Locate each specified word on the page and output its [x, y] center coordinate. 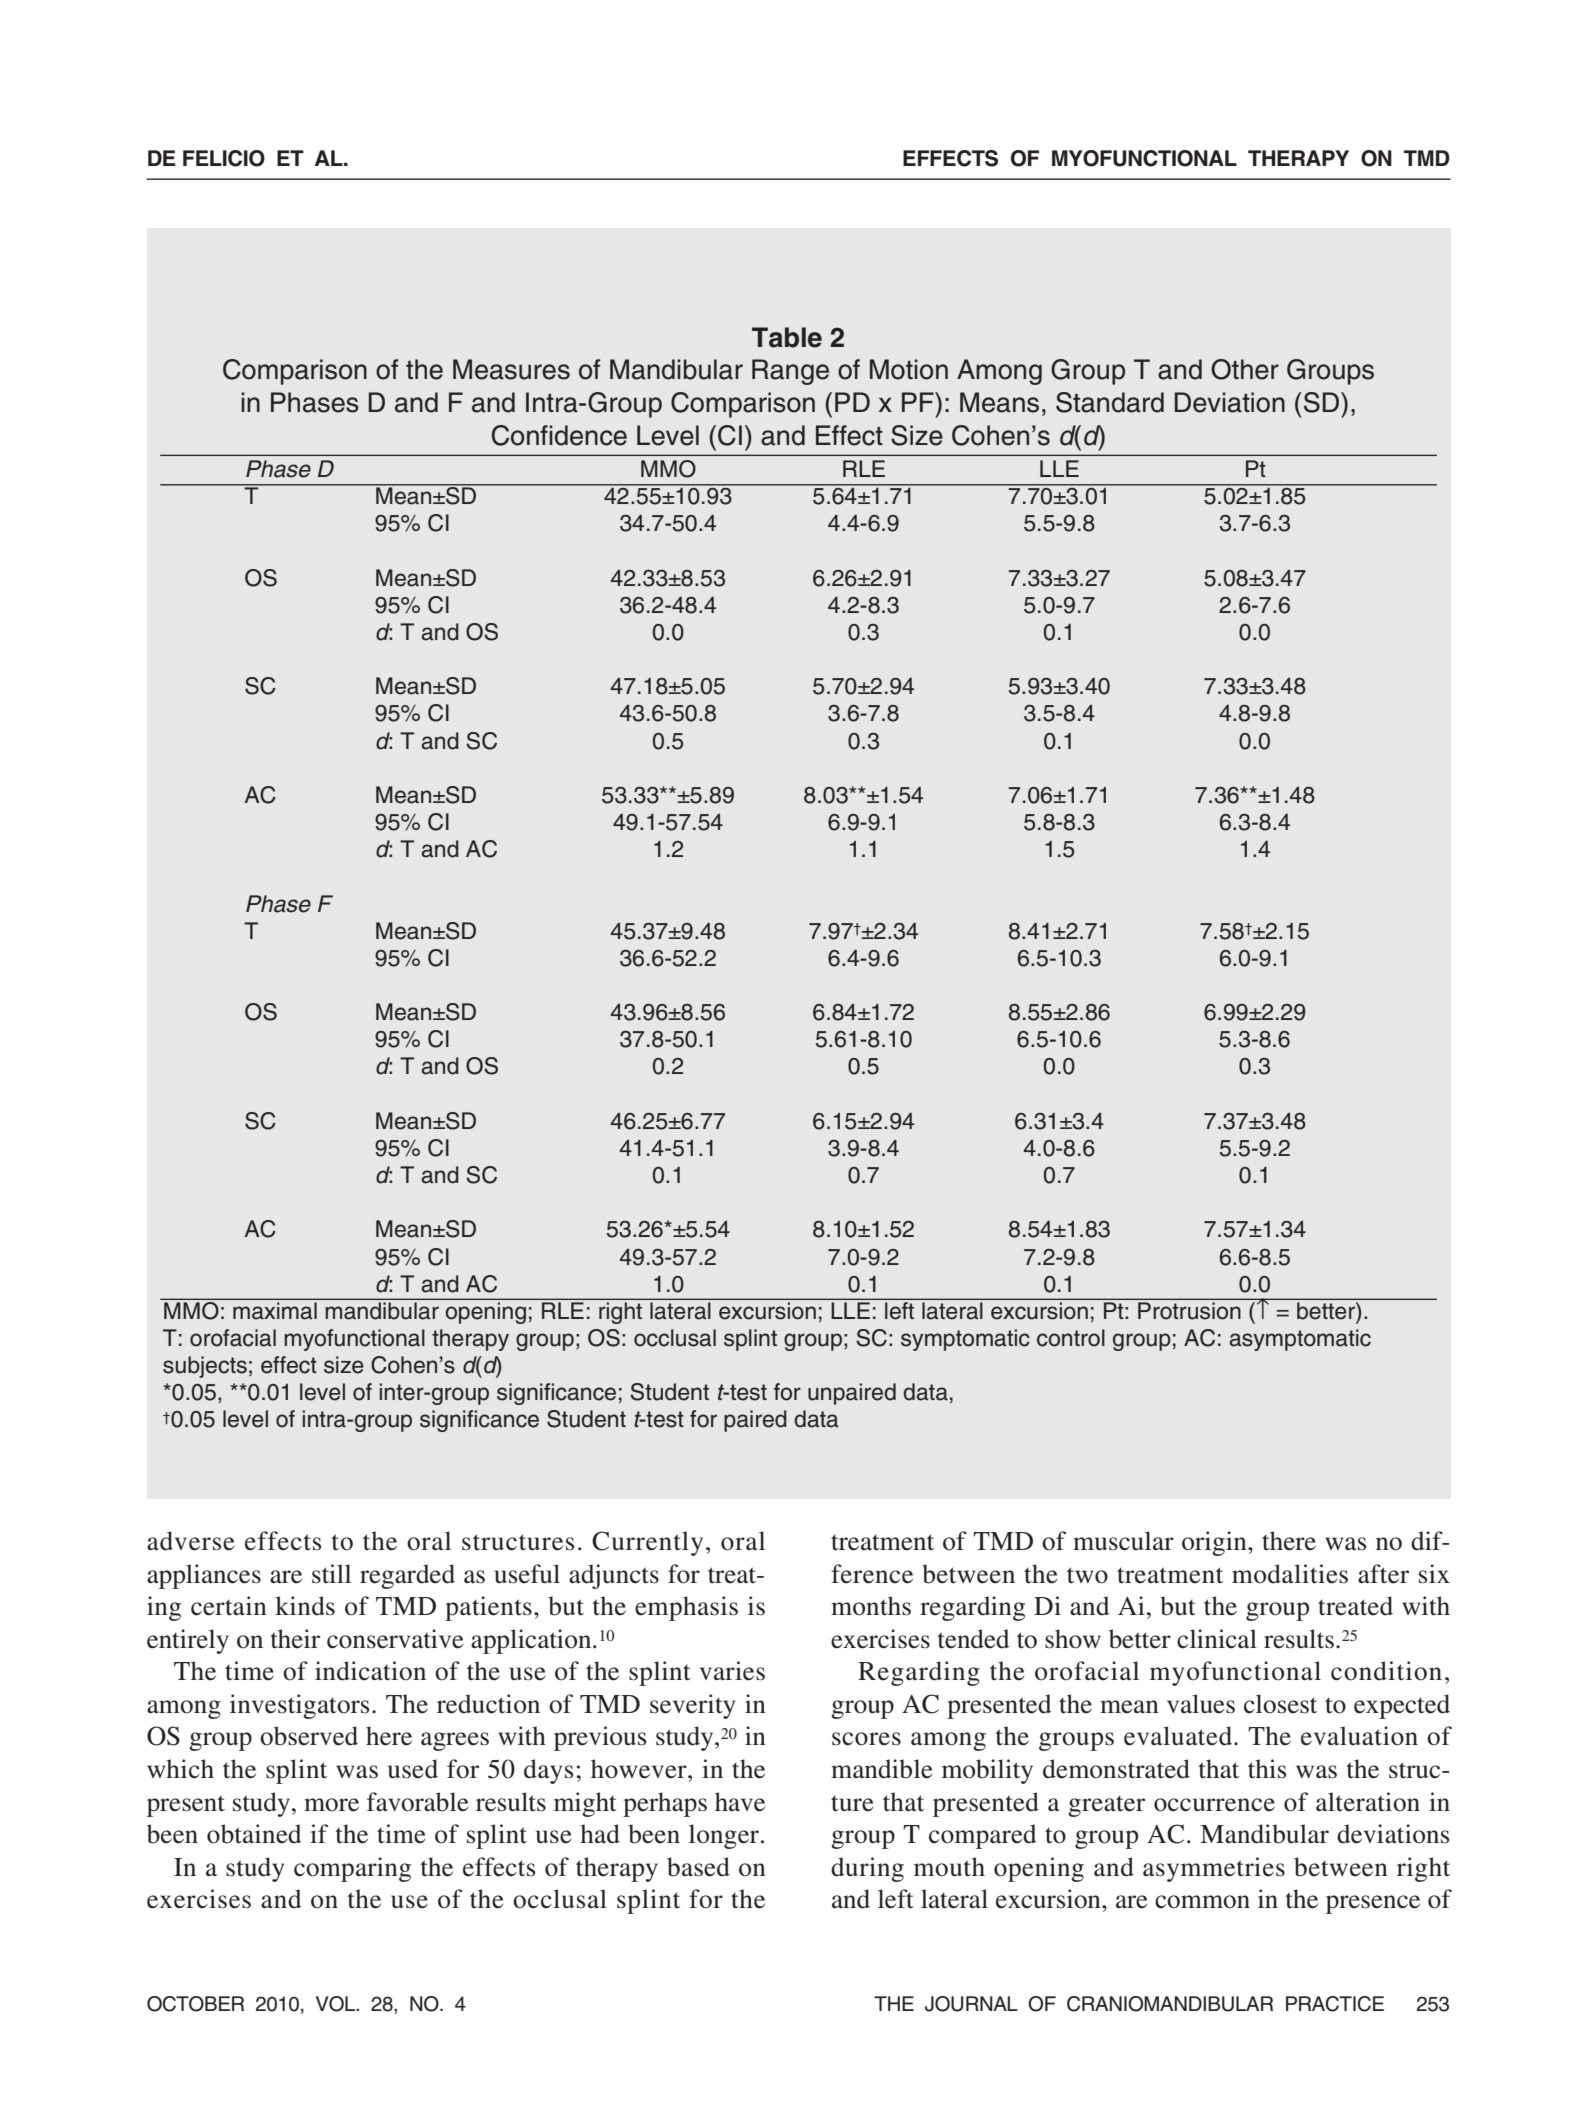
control [1071, 1338]
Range [790, 372]
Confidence [559, 435]
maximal [275, 1310]
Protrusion [1189, 1310]
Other [1245, 369]
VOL [337, 2004]
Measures [511, 369]
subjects [205, 1367]
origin [1215, 1543]
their [295, 1639]
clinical [1217, 1639]
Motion [909, 369]
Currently [647, 1543]
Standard [1110, 402]
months [871, 1606]
